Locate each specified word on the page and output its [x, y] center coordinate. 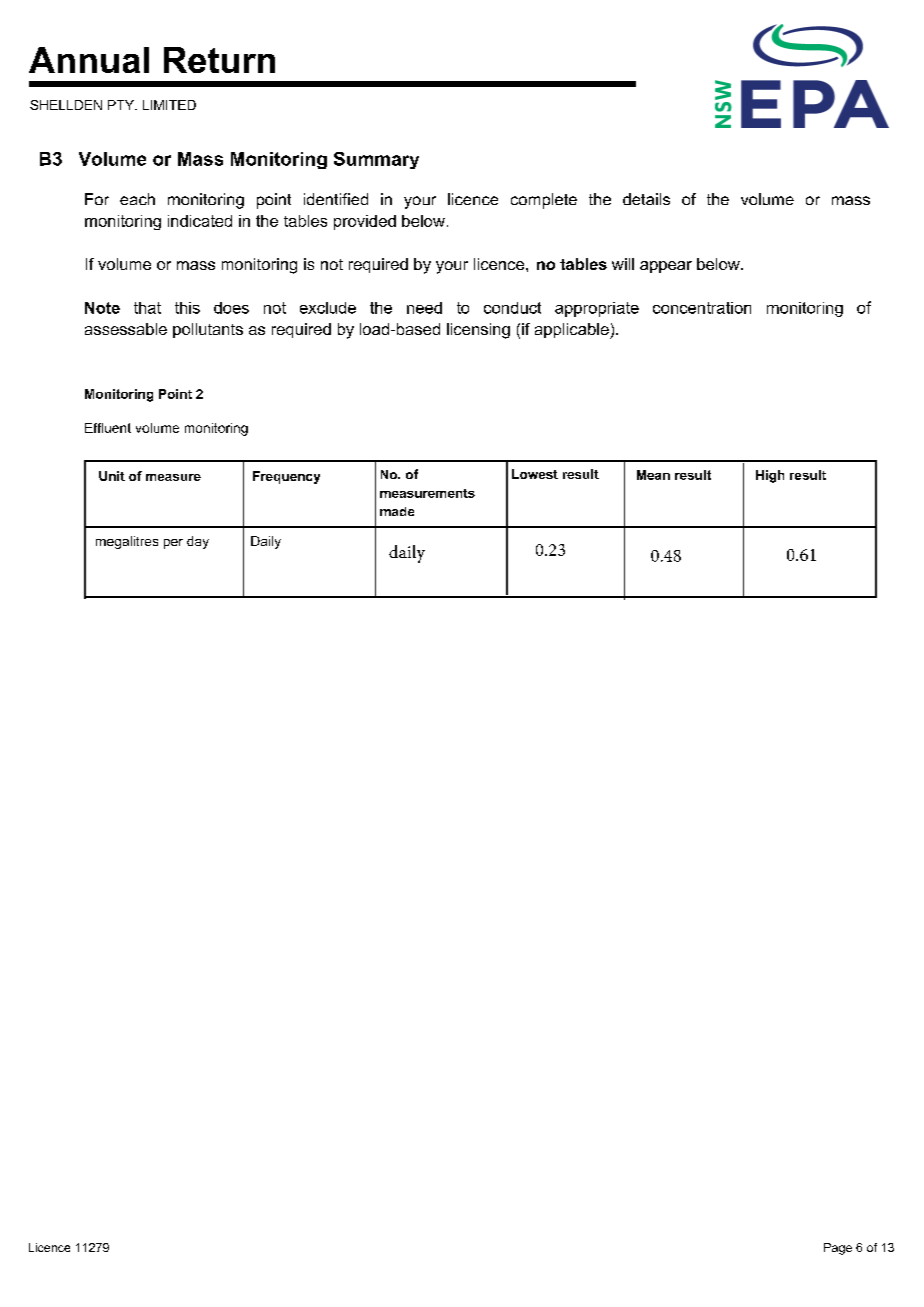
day [198, 542]
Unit [112, 476]
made [397, 511]
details [646, 199]
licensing [478, 331]
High [770, 476]
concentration [702, 308]
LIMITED [169, 105]
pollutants [208, 330]
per [173, 544]
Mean [653, 475]
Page [838, 1249]
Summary [376, 160]
